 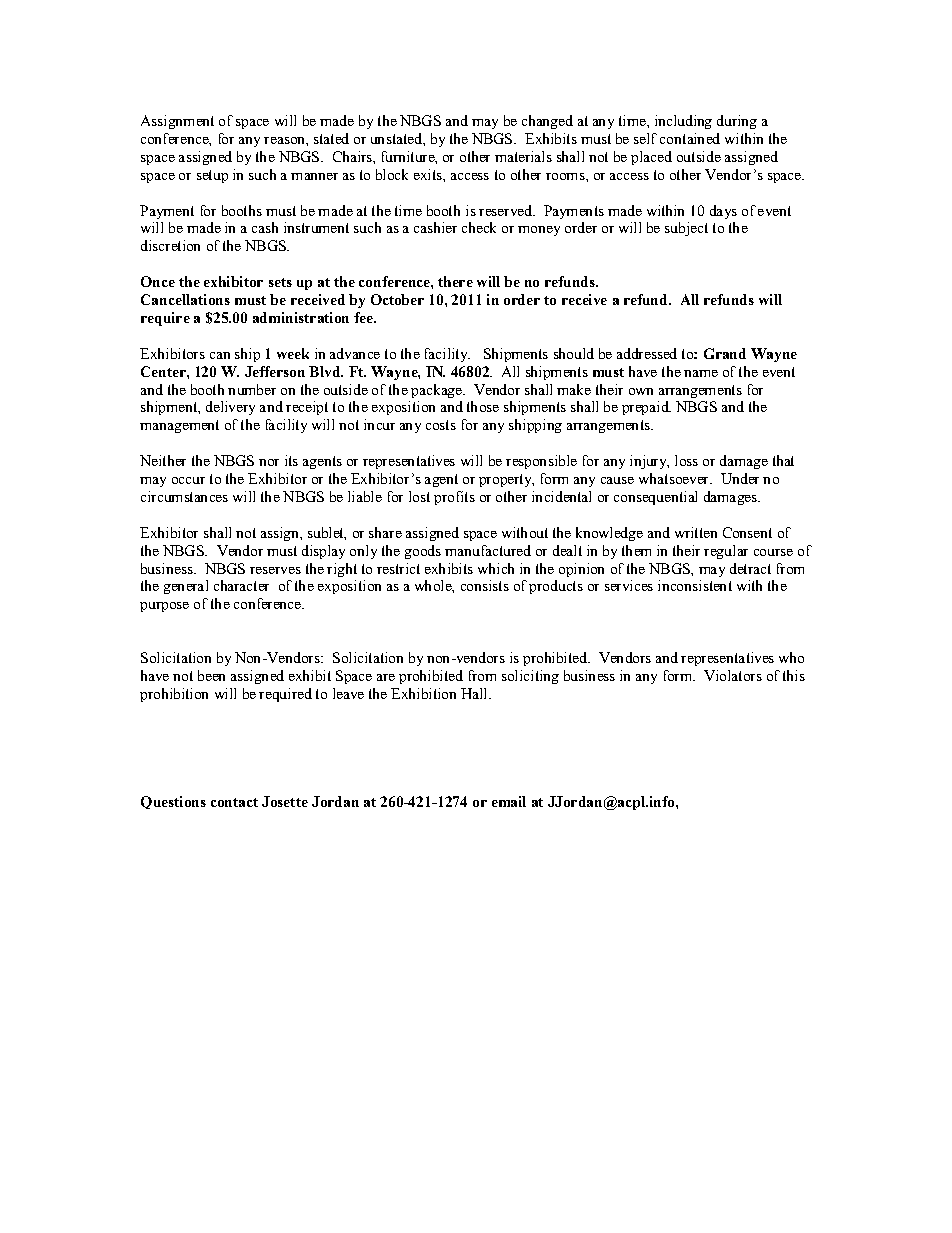 I want to click on email, so click(x=509, y=801).
